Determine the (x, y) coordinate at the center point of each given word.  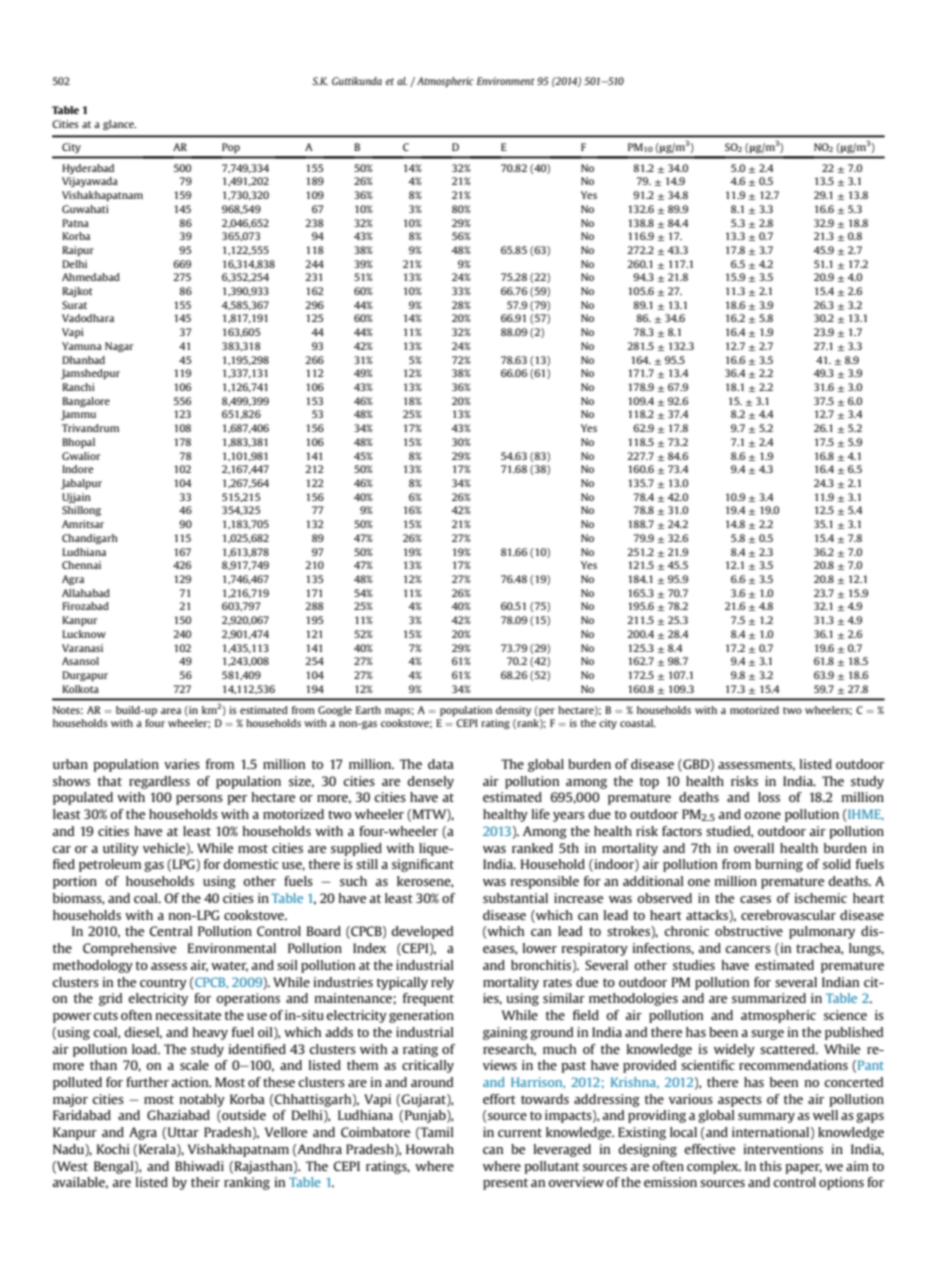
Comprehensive (129, 949)
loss (769, 797)
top (649, 783)
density (513, 711)
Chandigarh (90, 539)
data (441, 764)
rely (442, 983)
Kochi (113, 1149)
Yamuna (82, 346)
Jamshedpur (90, 374)
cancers (748, 949)
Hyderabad (88, 169)
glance (119, 125)
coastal (638, 723)
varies (182, 764)
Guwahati (85, 209)
